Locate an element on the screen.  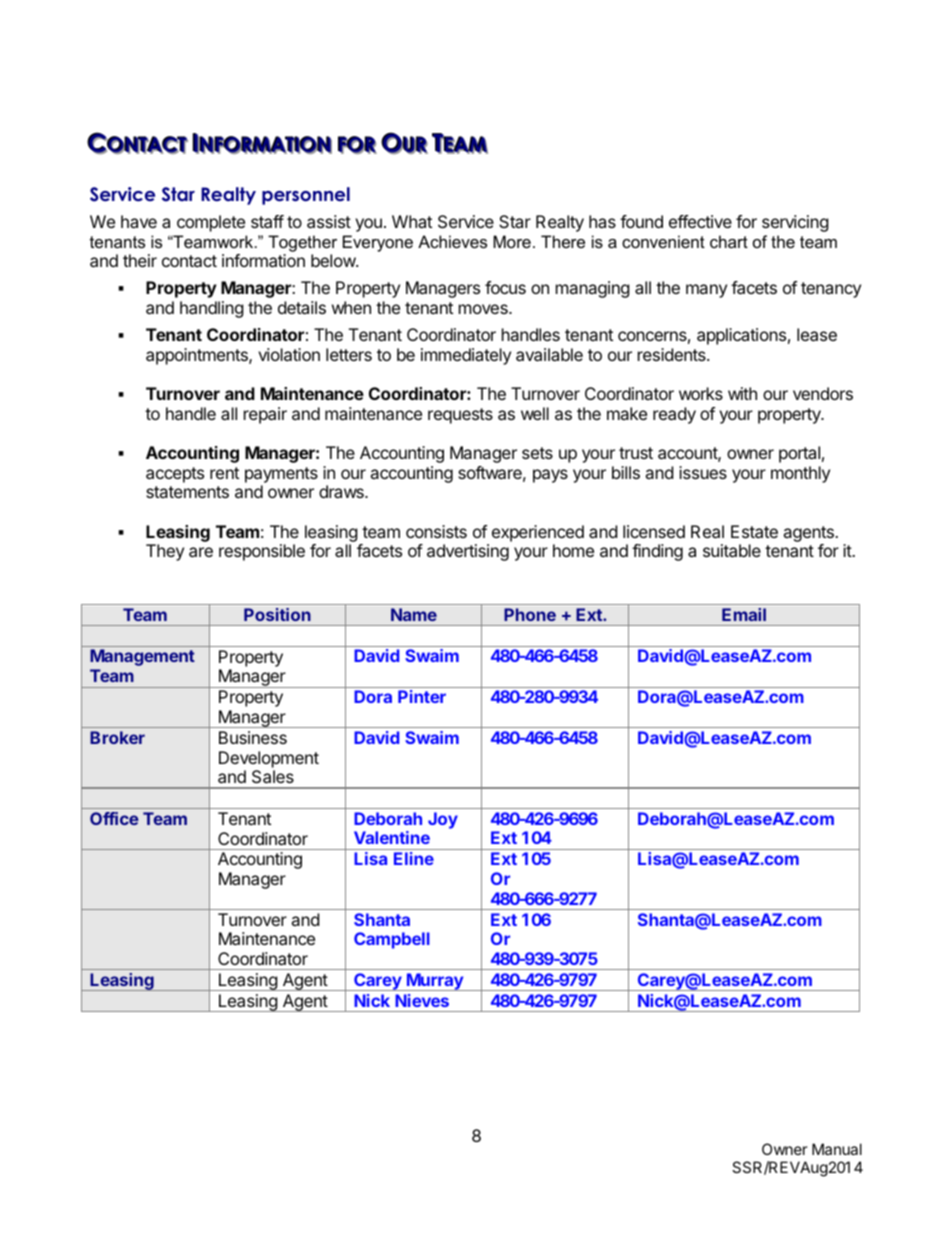
Manual is located at coordinates (837, 1149).
